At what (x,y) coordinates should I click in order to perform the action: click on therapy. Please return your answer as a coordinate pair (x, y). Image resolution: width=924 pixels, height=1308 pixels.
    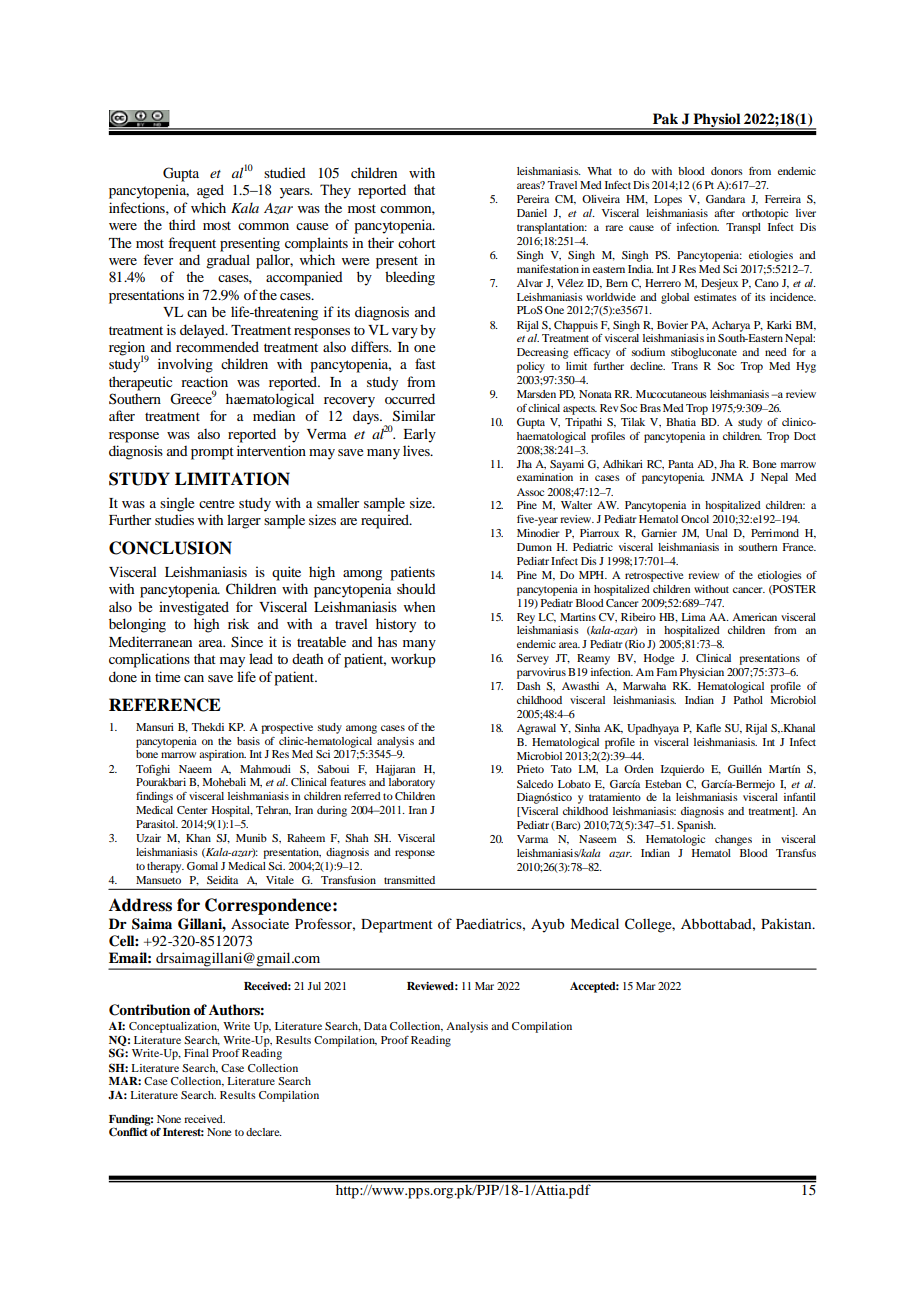
    Looking at the image, I should click on (165, 867).
